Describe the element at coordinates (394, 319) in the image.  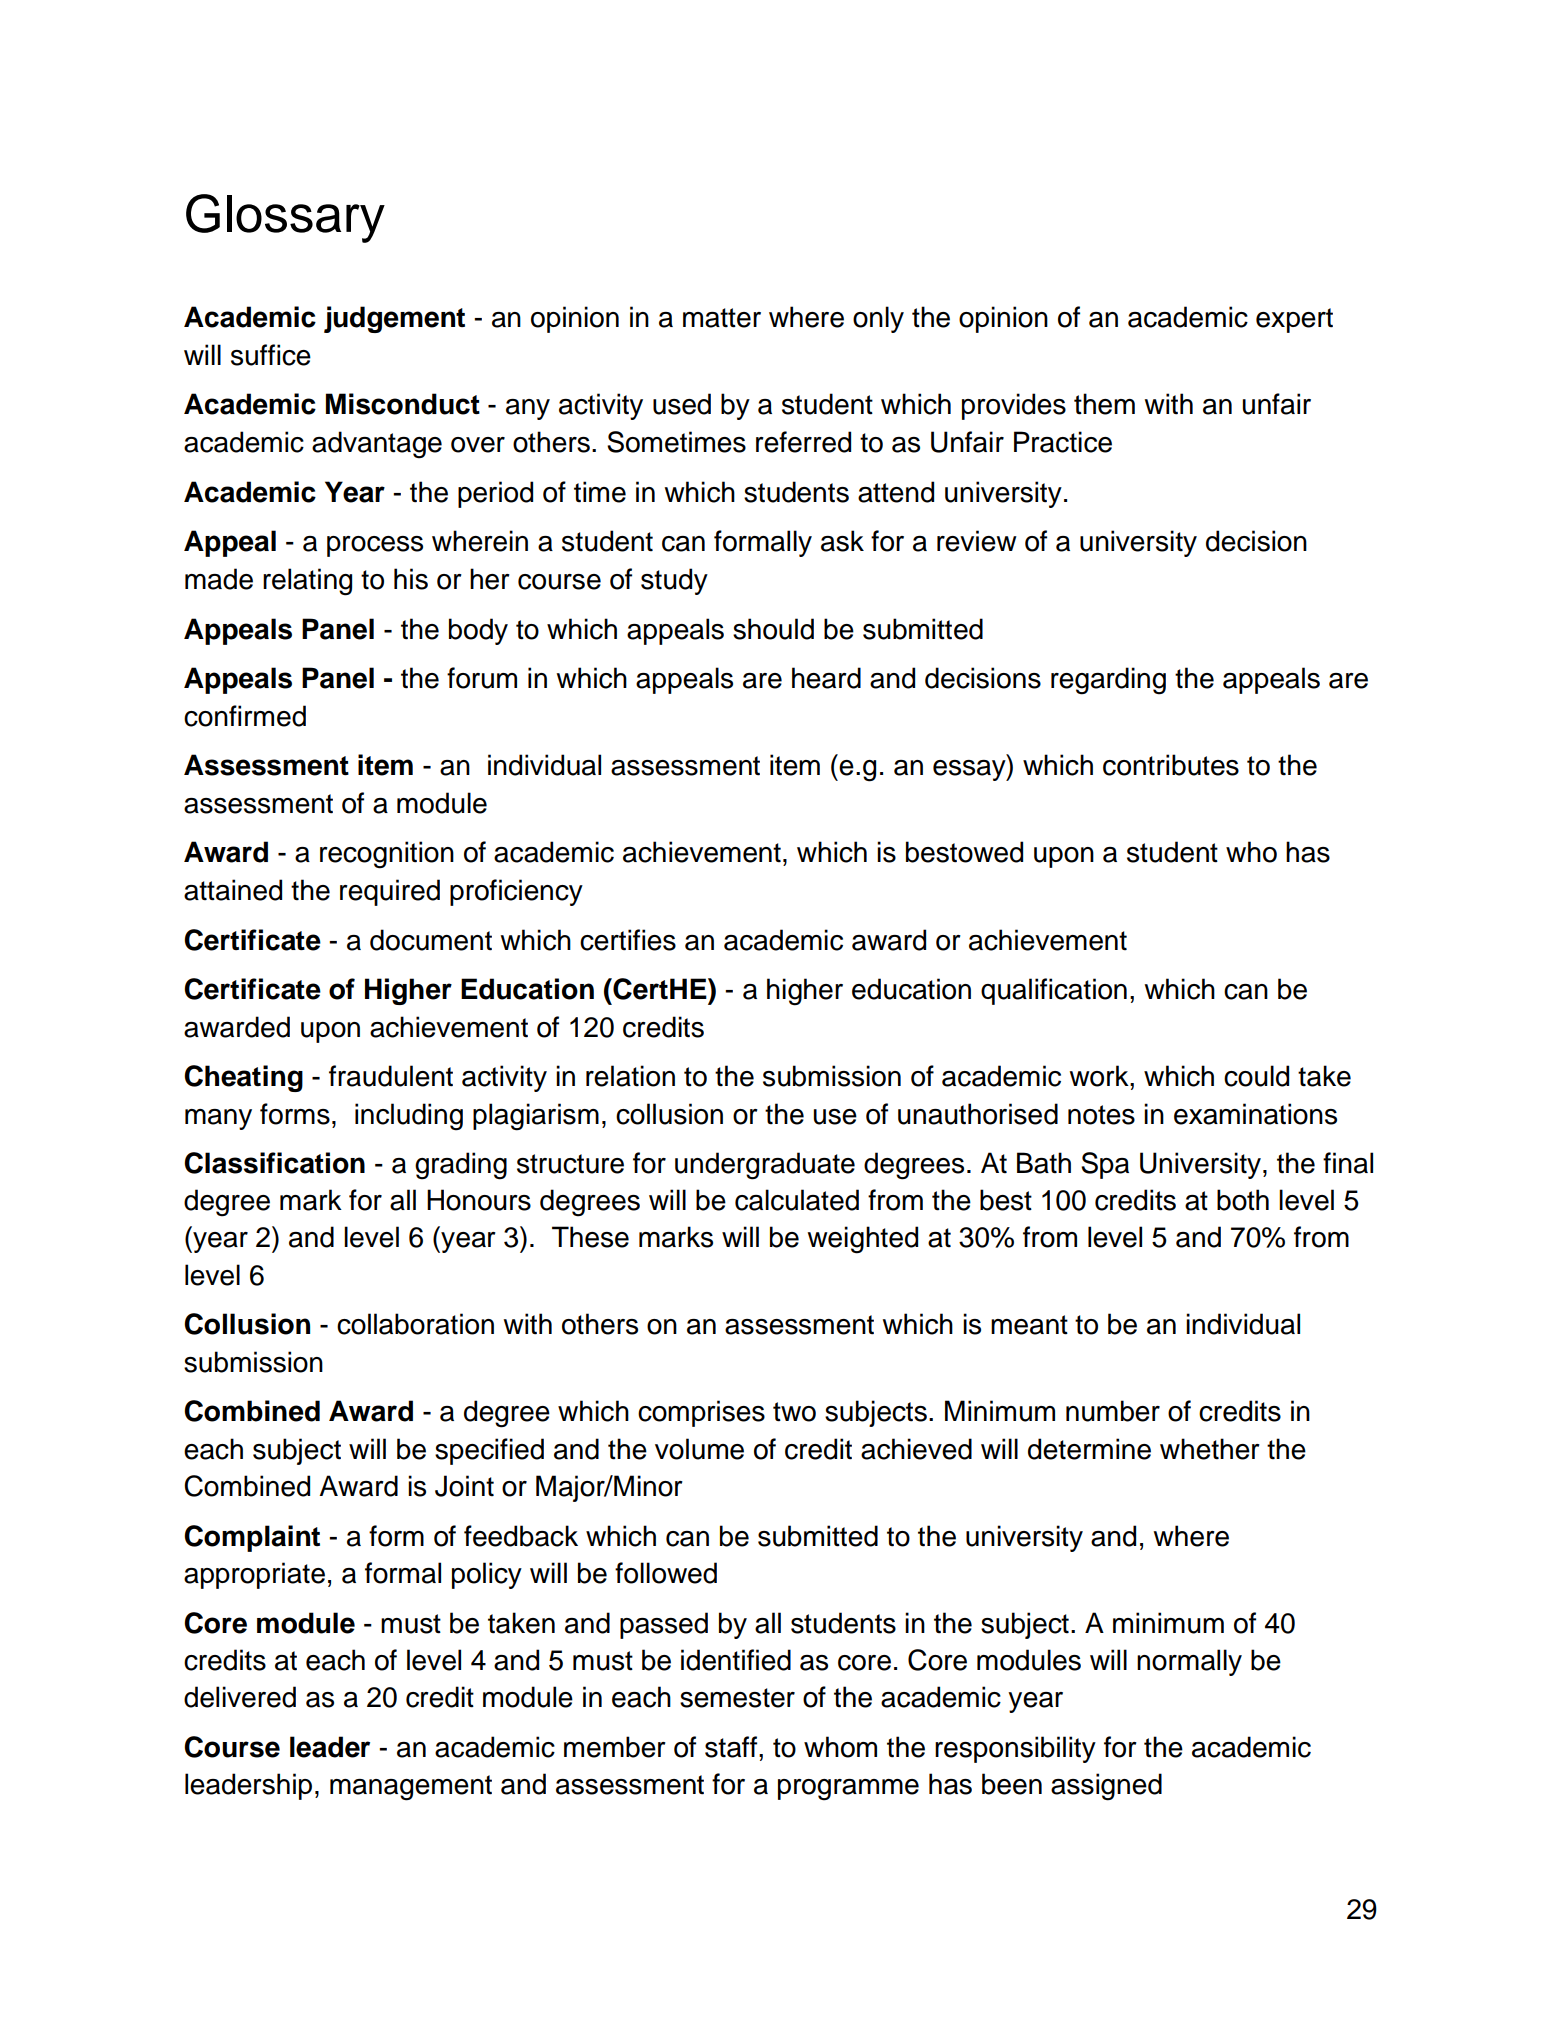
I see `judgement` at that location.
